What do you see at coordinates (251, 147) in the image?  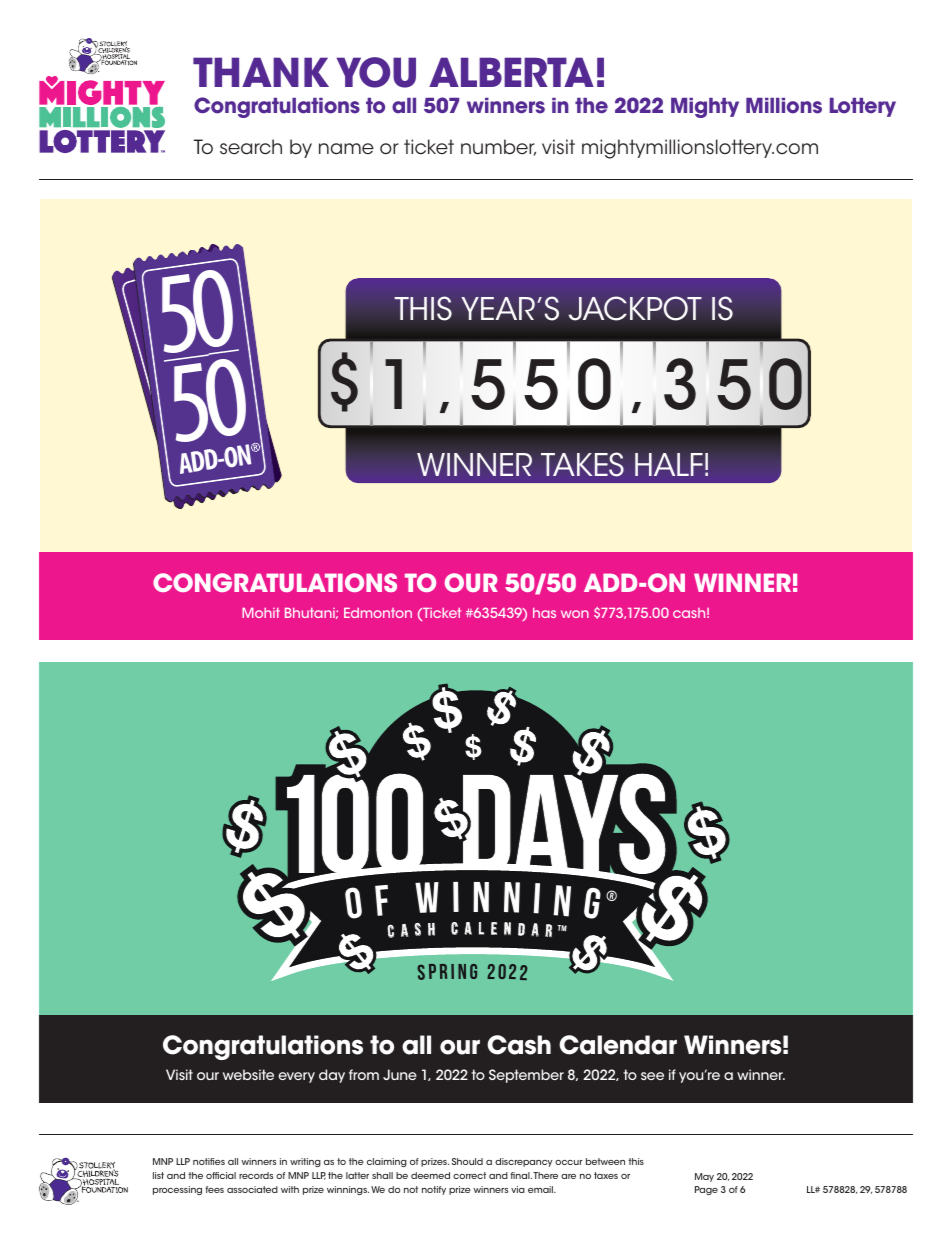 I see `search` at bounding box center [251, 147].
